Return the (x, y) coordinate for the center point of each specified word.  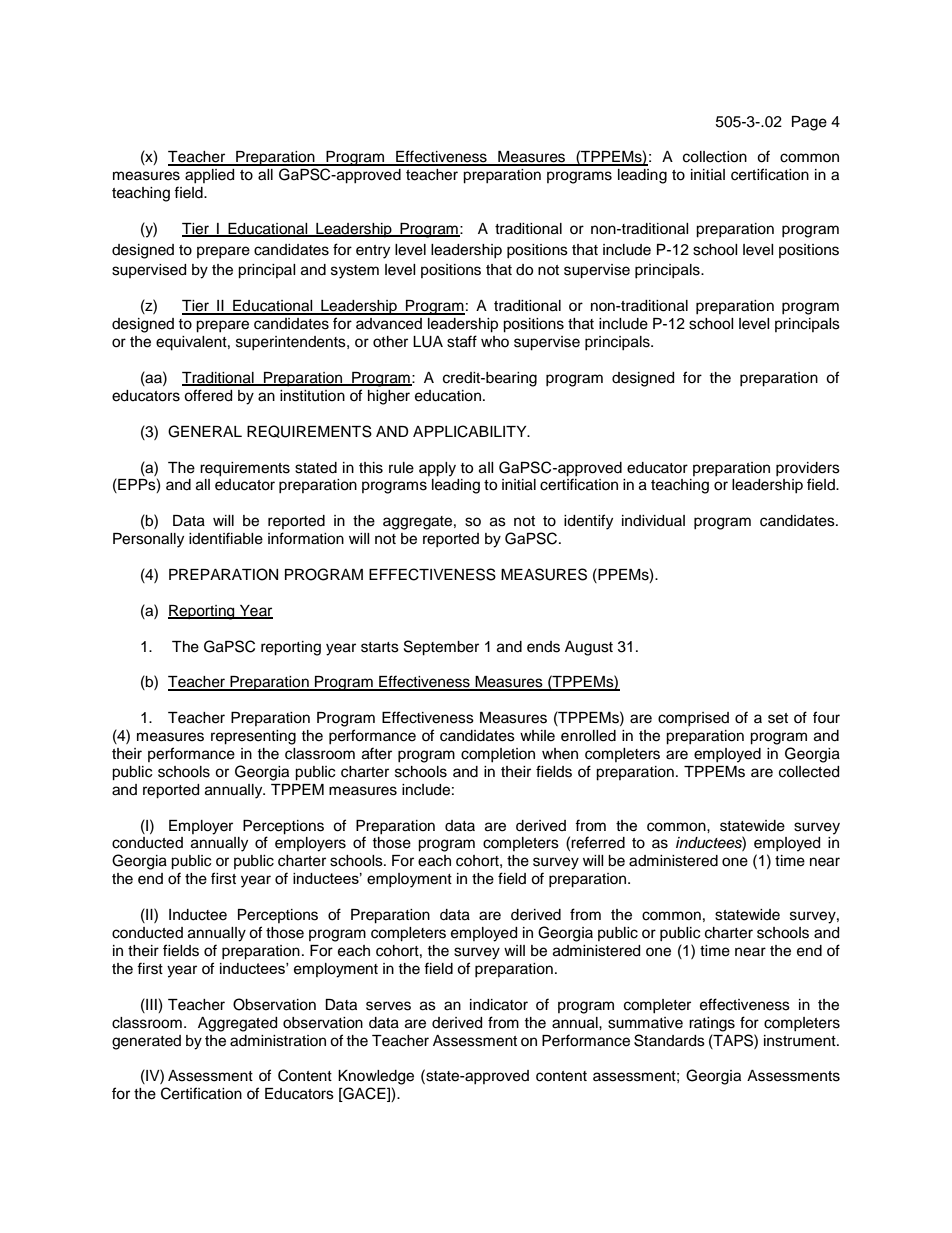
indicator (499, 1005)
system (355, 272)
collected (809, 772)
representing (253, 737)
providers (808, 469)
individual (653, 521)
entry (373, 252)
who (495, 341)
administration (278, 1041)
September (441, 648)
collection (715, 157)
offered (208, 395)
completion (498, 755)
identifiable (226, 538)
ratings (712, 1024)
